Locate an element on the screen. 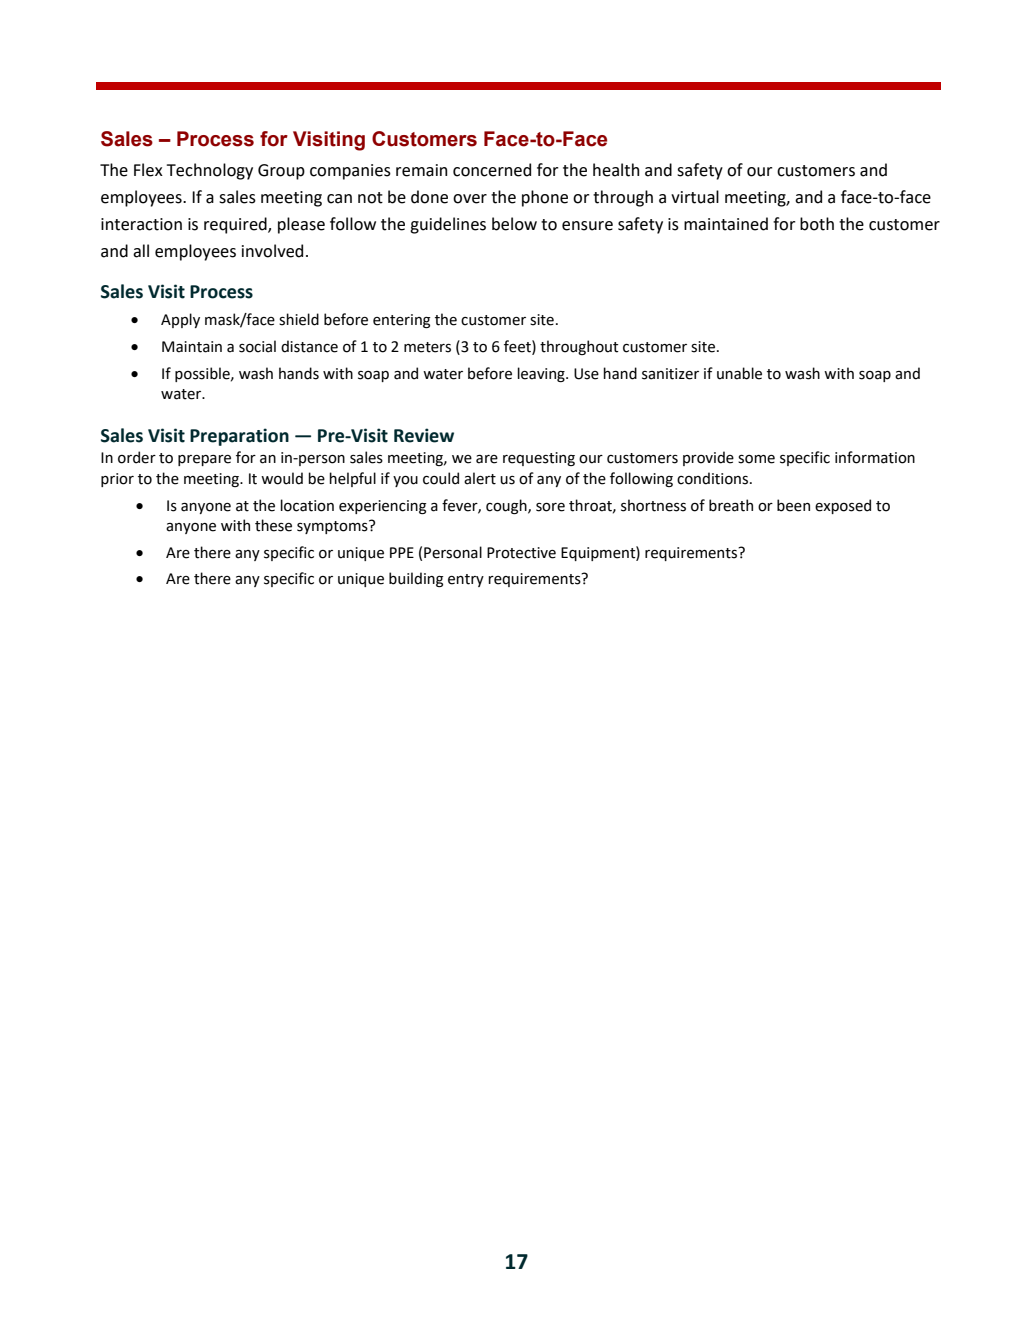  leaving is located at coordinates (542, 374).
